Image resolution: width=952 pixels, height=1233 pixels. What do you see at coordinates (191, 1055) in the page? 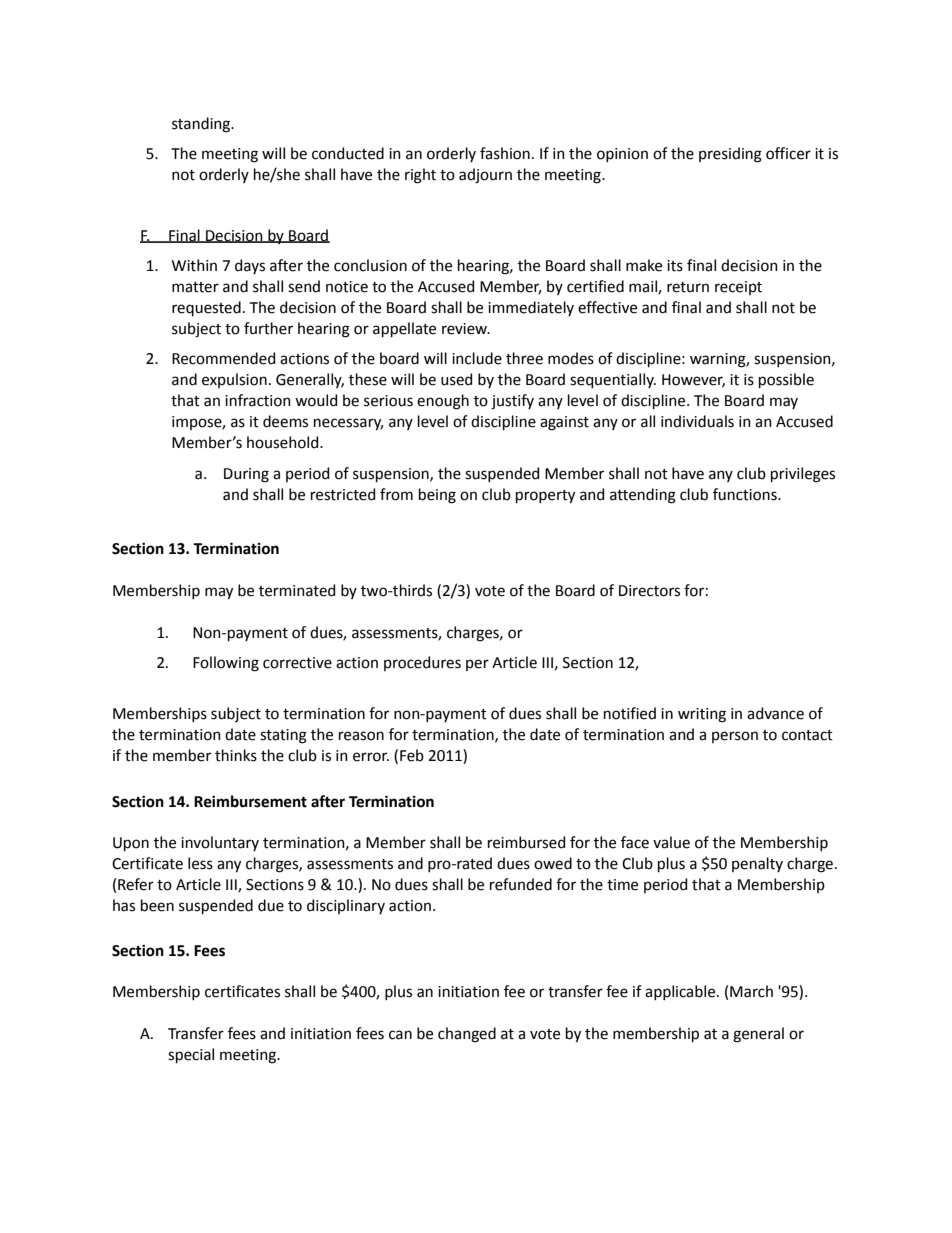
I see `special` at bounding box center [191, 1055].
